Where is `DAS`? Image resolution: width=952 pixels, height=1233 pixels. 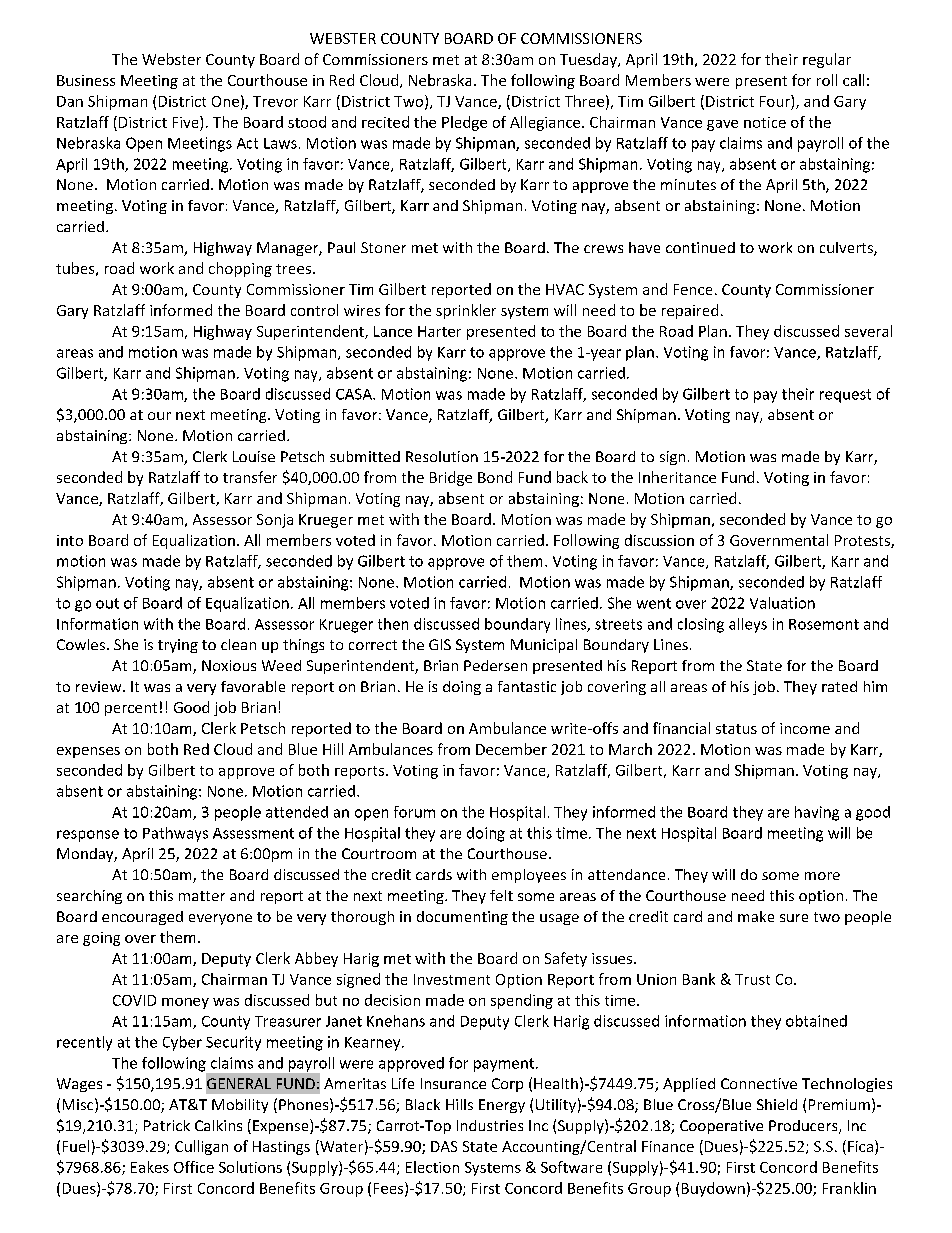
DAS is located at coordinates (444, 1146).
